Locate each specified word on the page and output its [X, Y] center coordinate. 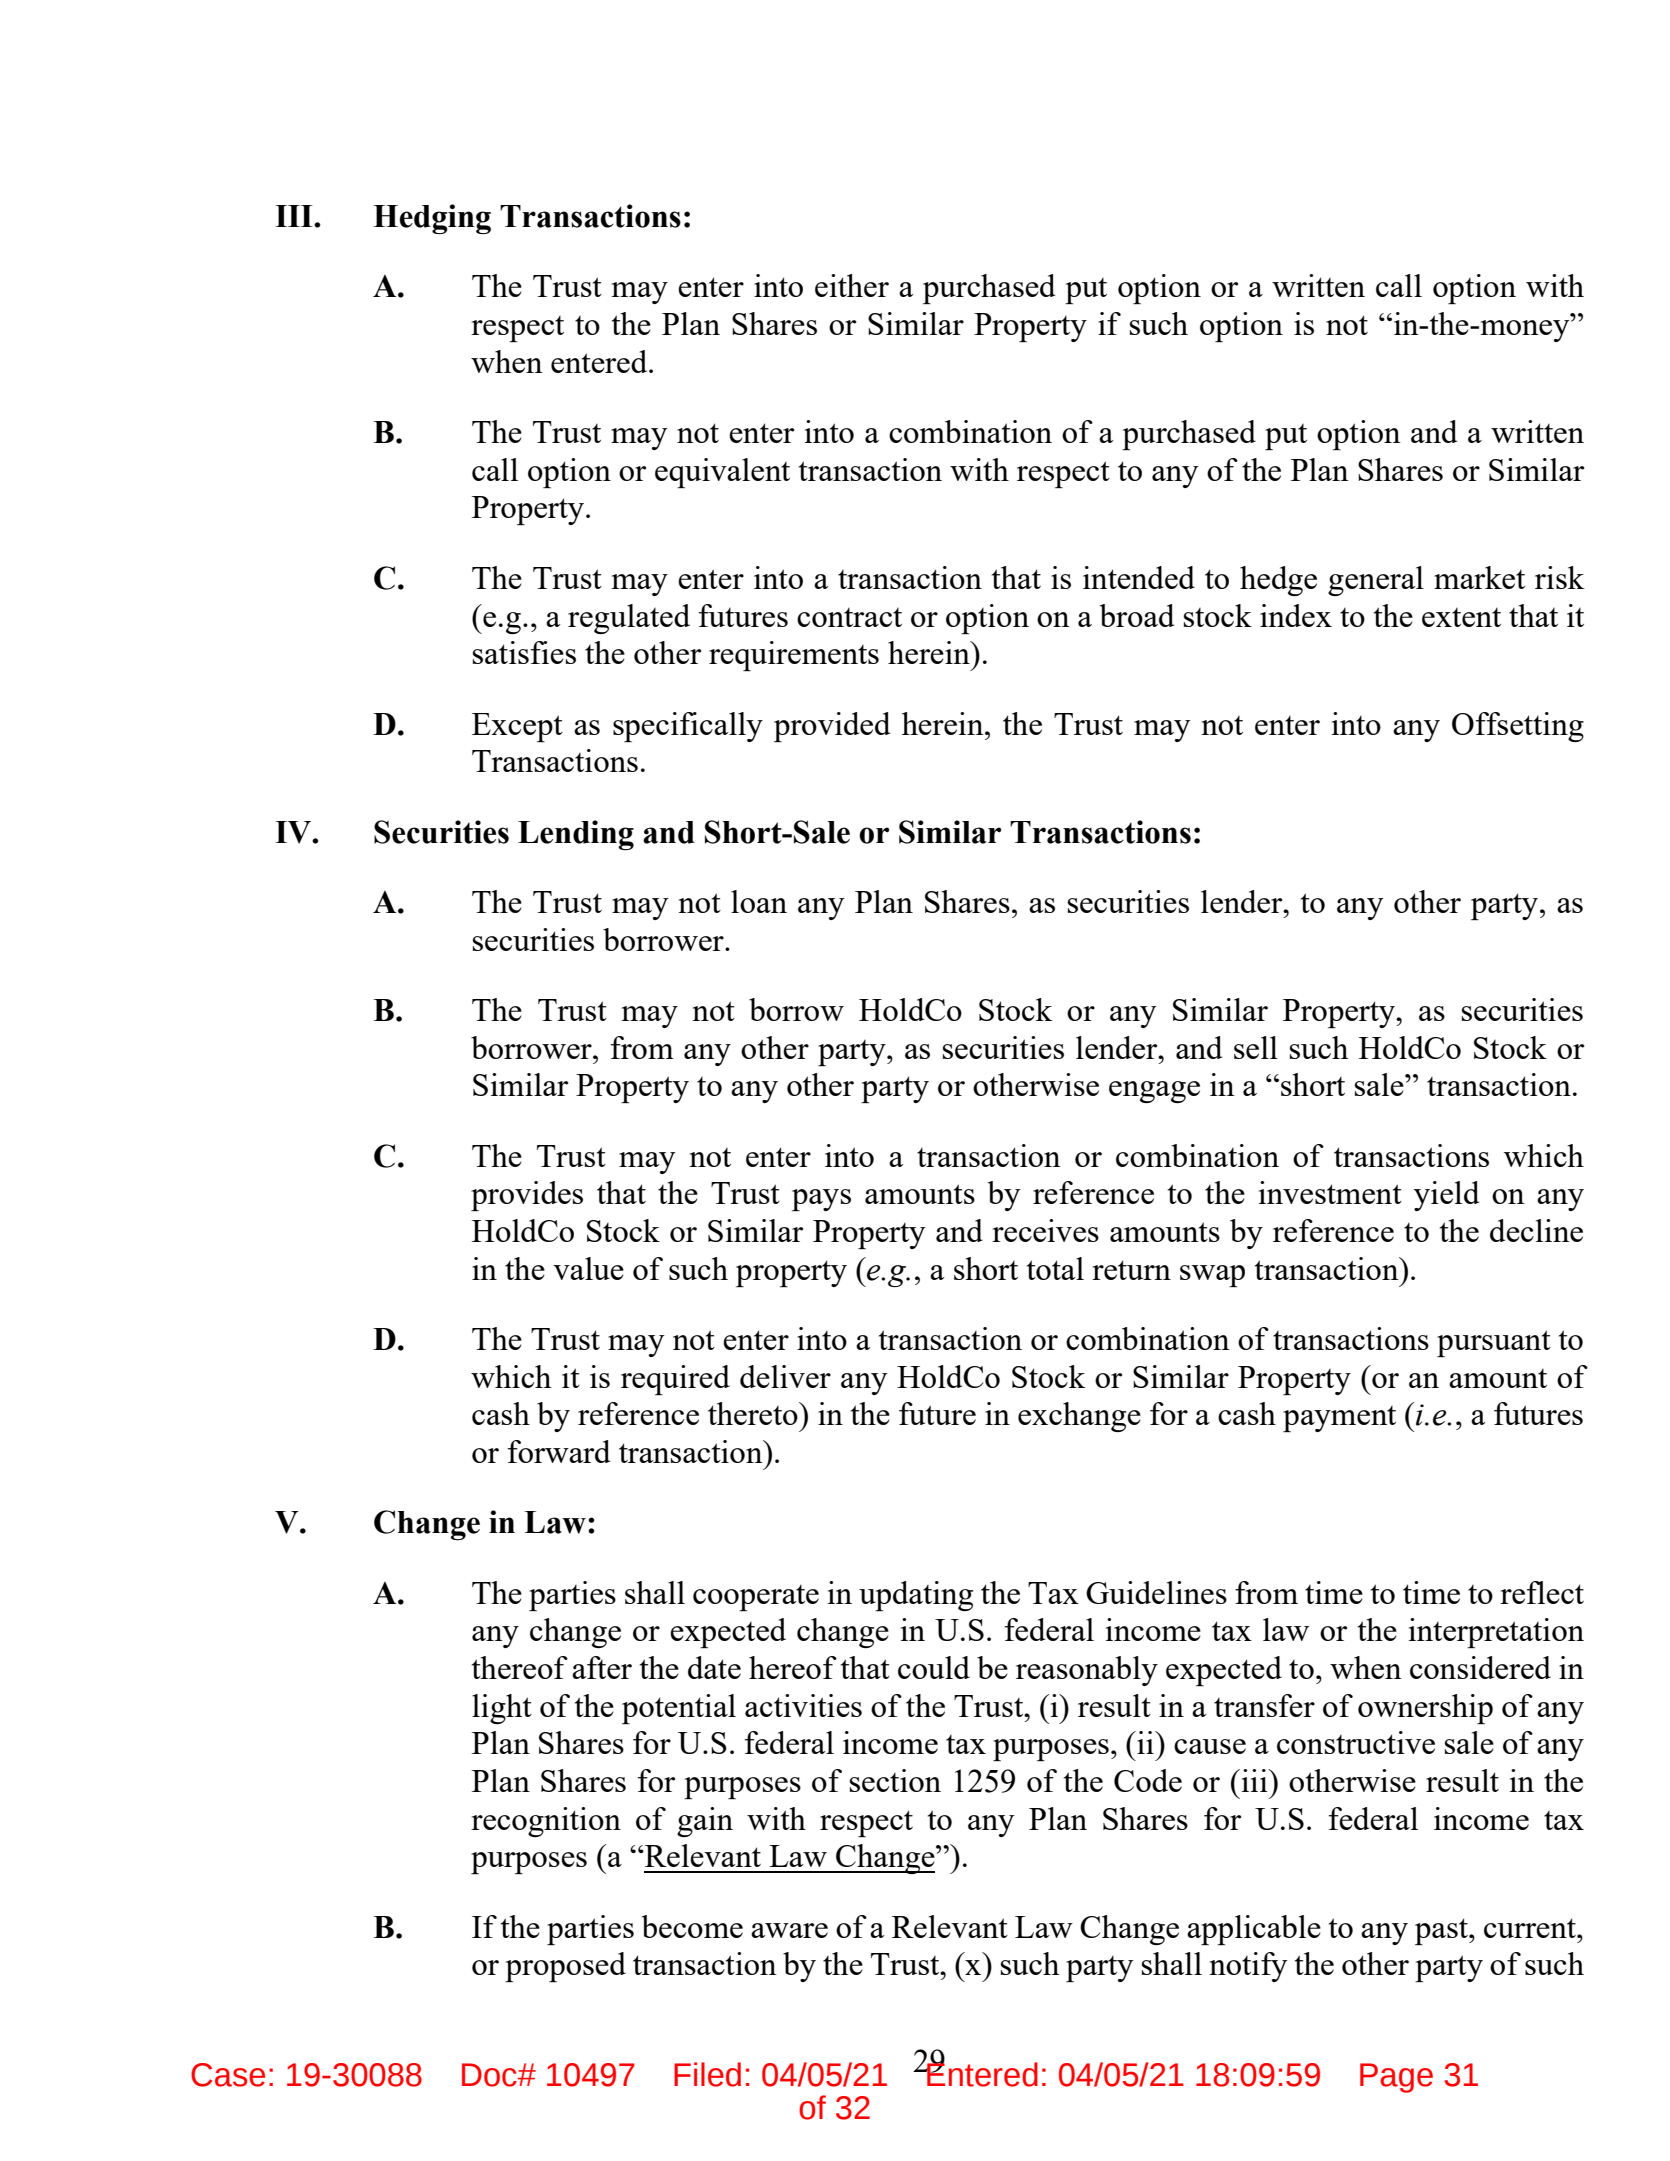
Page [1396, 2078]
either [852, 285]
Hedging [432, 219]
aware [789, 1930]
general [1376, 581]
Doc [490, 2075]
